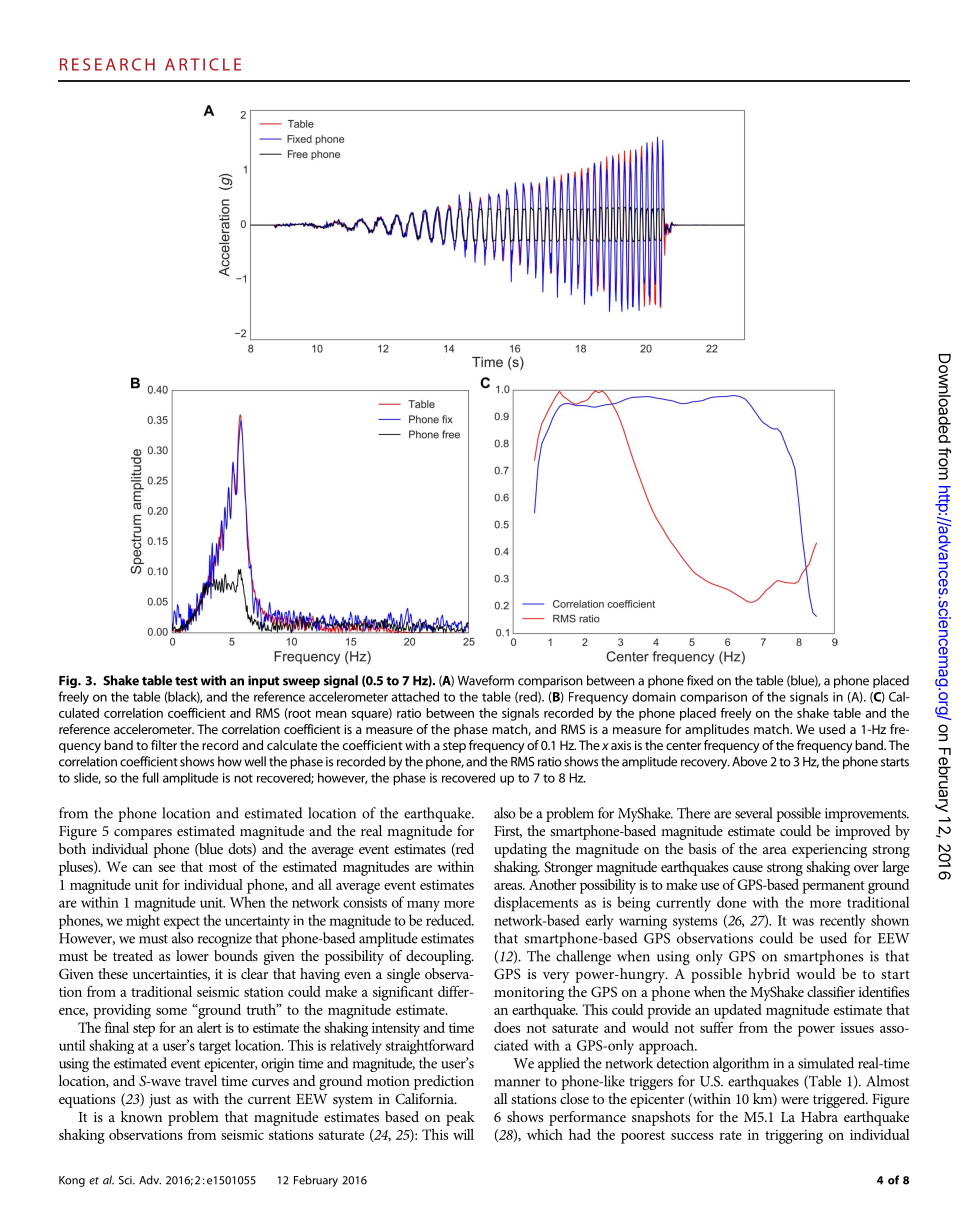 The image size is (968, 1232). What do you see at coordinates (203, 64) in the page?
I see `ARTICLE` at bounding box center [203, 64].
